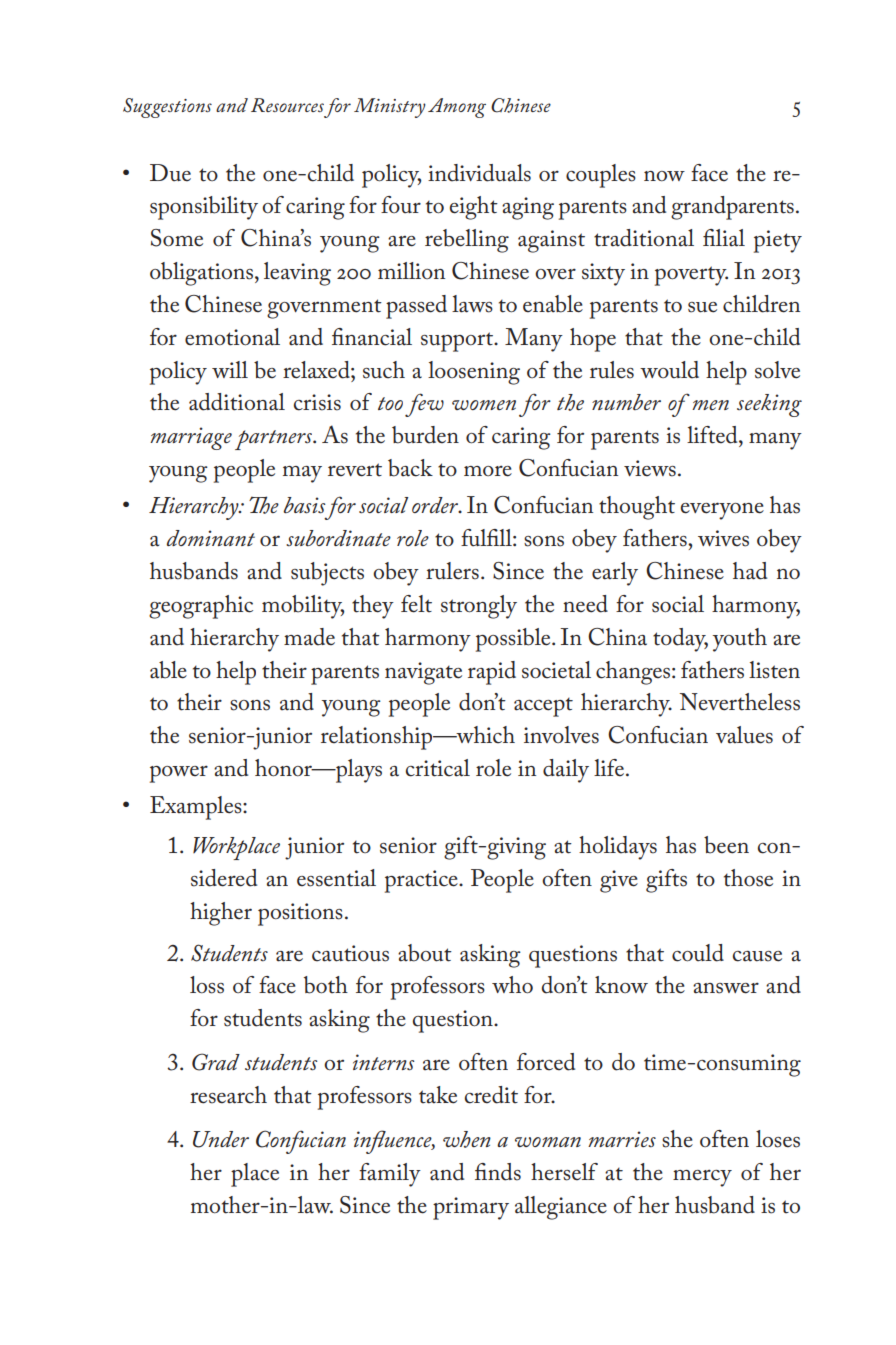 This document has width=896, height=1345. Describe the element at coordinates (425, 953) in the document. I see `about` at that location.
